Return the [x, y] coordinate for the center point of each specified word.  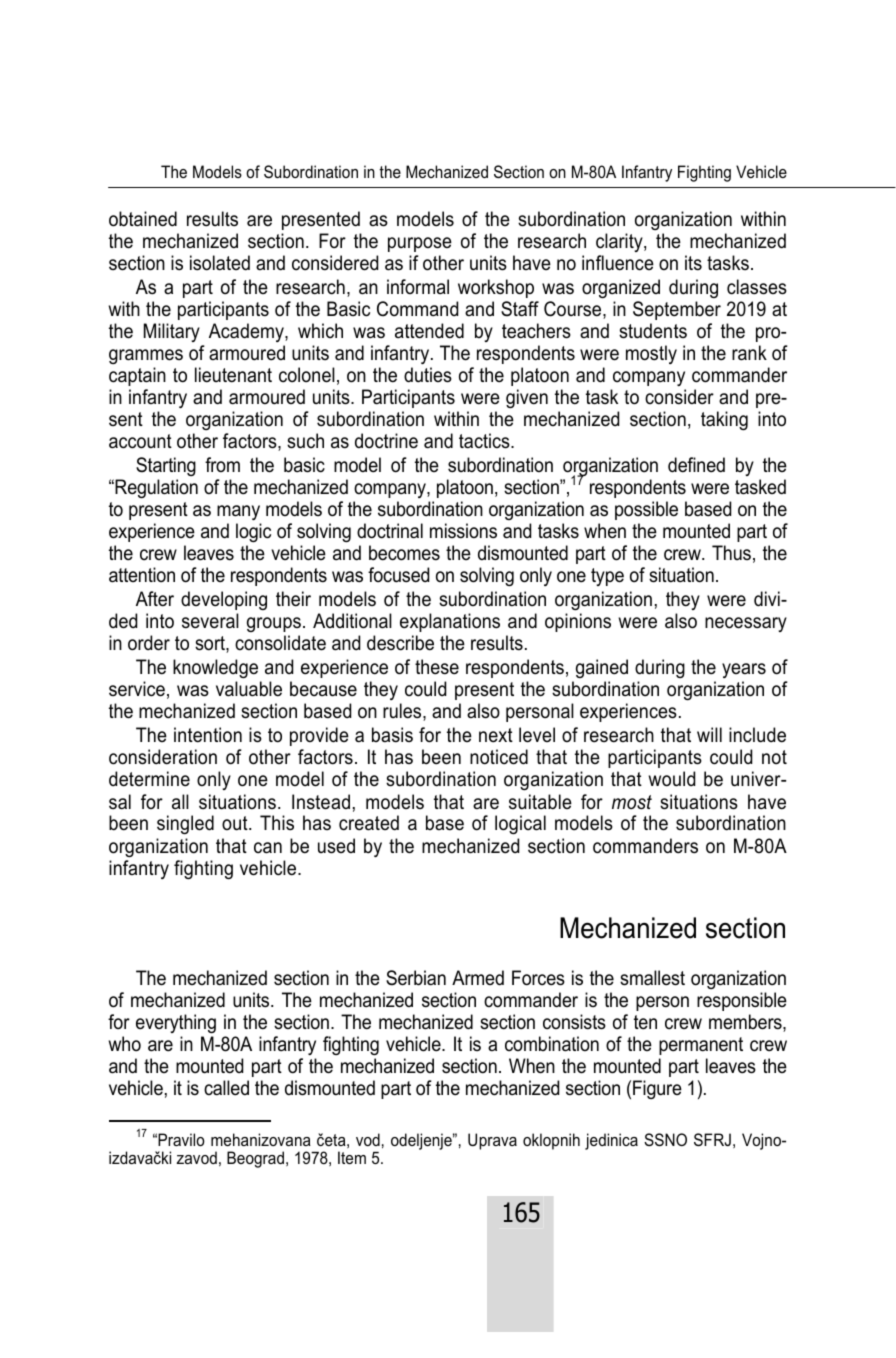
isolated [220, 263]
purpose [420, 244]
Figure [657, 1089]
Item [352, 1157]
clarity [620, 242]
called [226, 1088]
